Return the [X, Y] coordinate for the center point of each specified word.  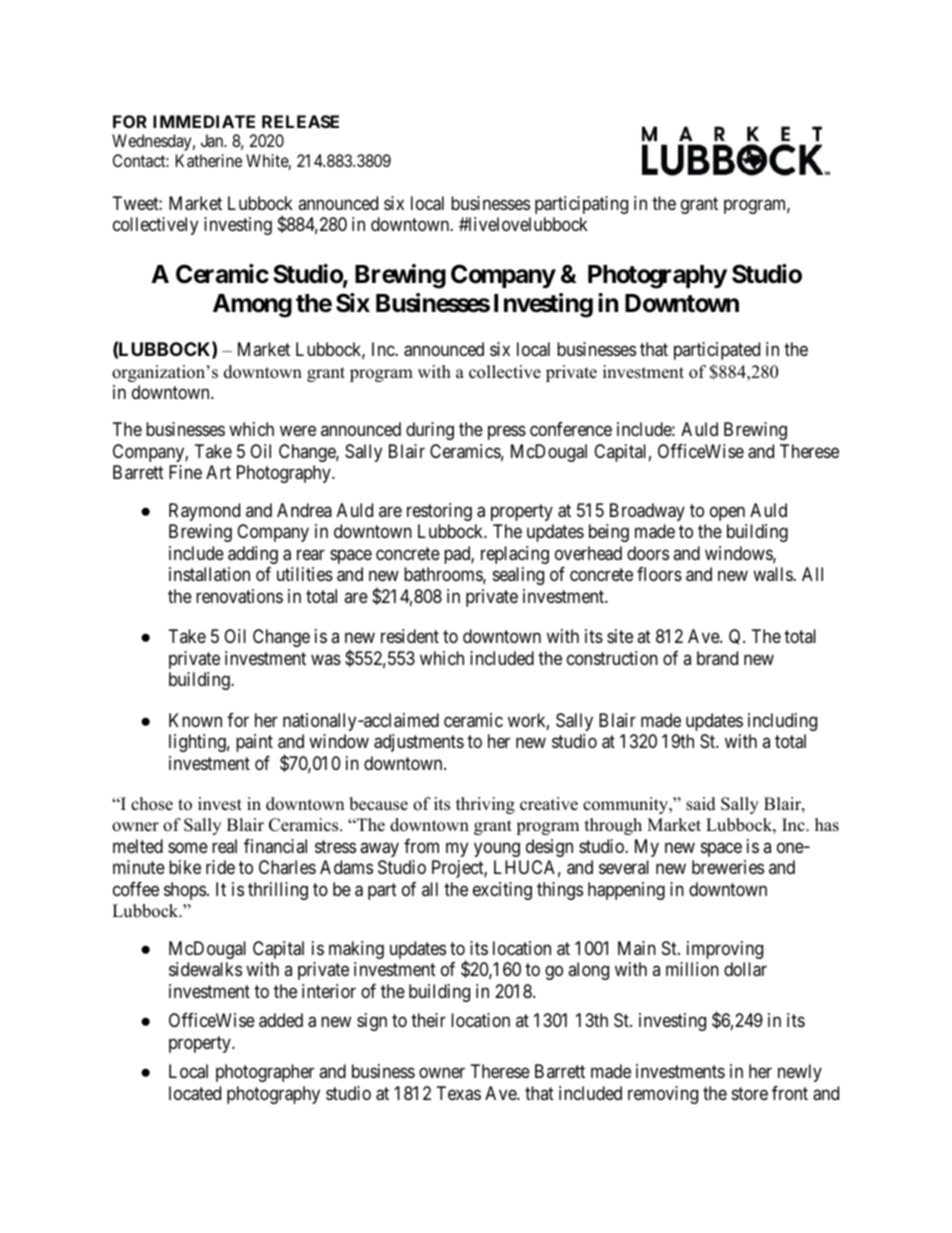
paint [254, 743]
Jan [213, 140]
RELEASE [300, 121]
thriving [485, 805]
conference [571, 429]
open [727, 513]
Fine [185, 472]
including [782, 722]
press [507, 433]
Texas [459, 1093]
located [195, 1093]
